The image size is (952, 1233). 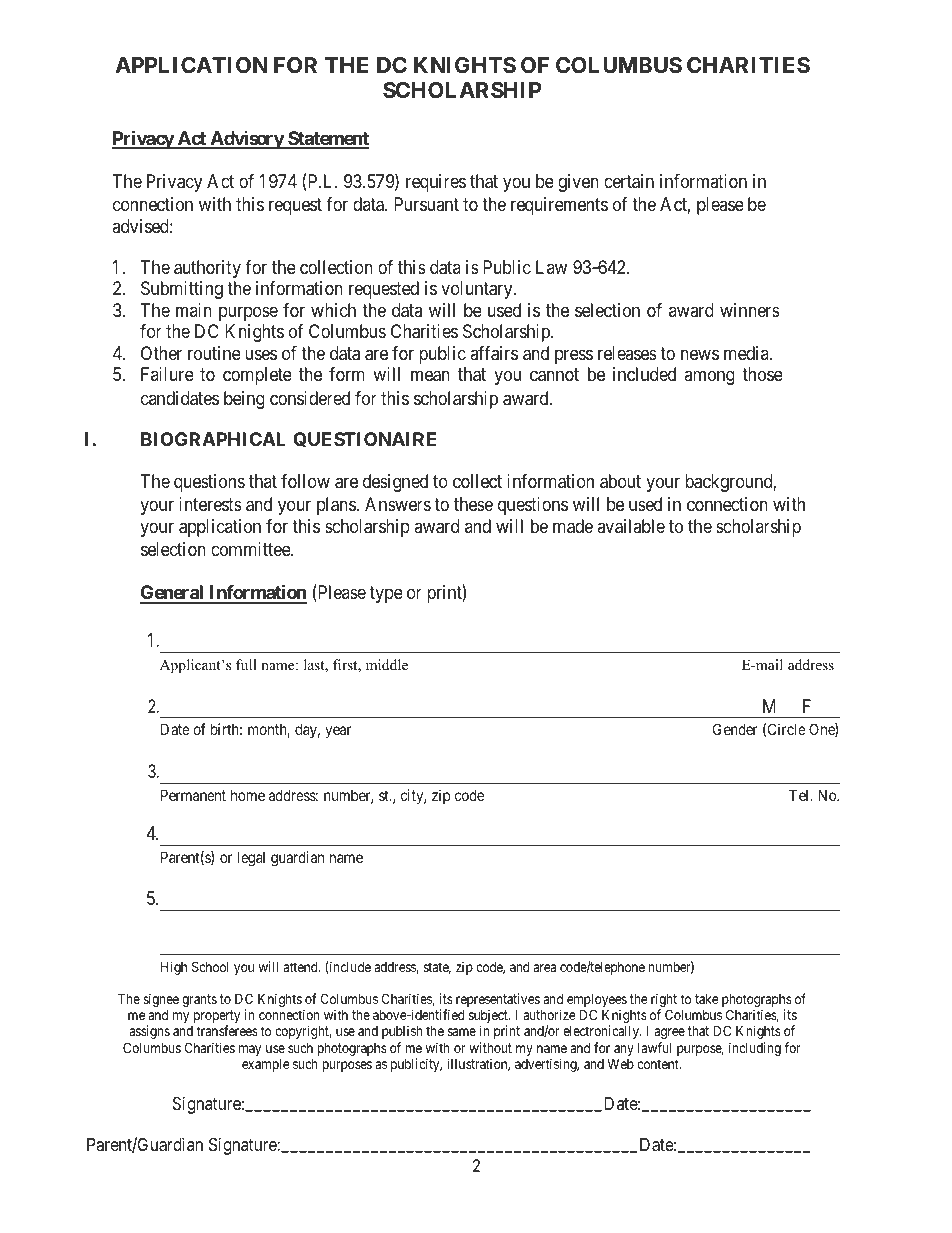 I want to click on certain, so click(x=629, y=181).
